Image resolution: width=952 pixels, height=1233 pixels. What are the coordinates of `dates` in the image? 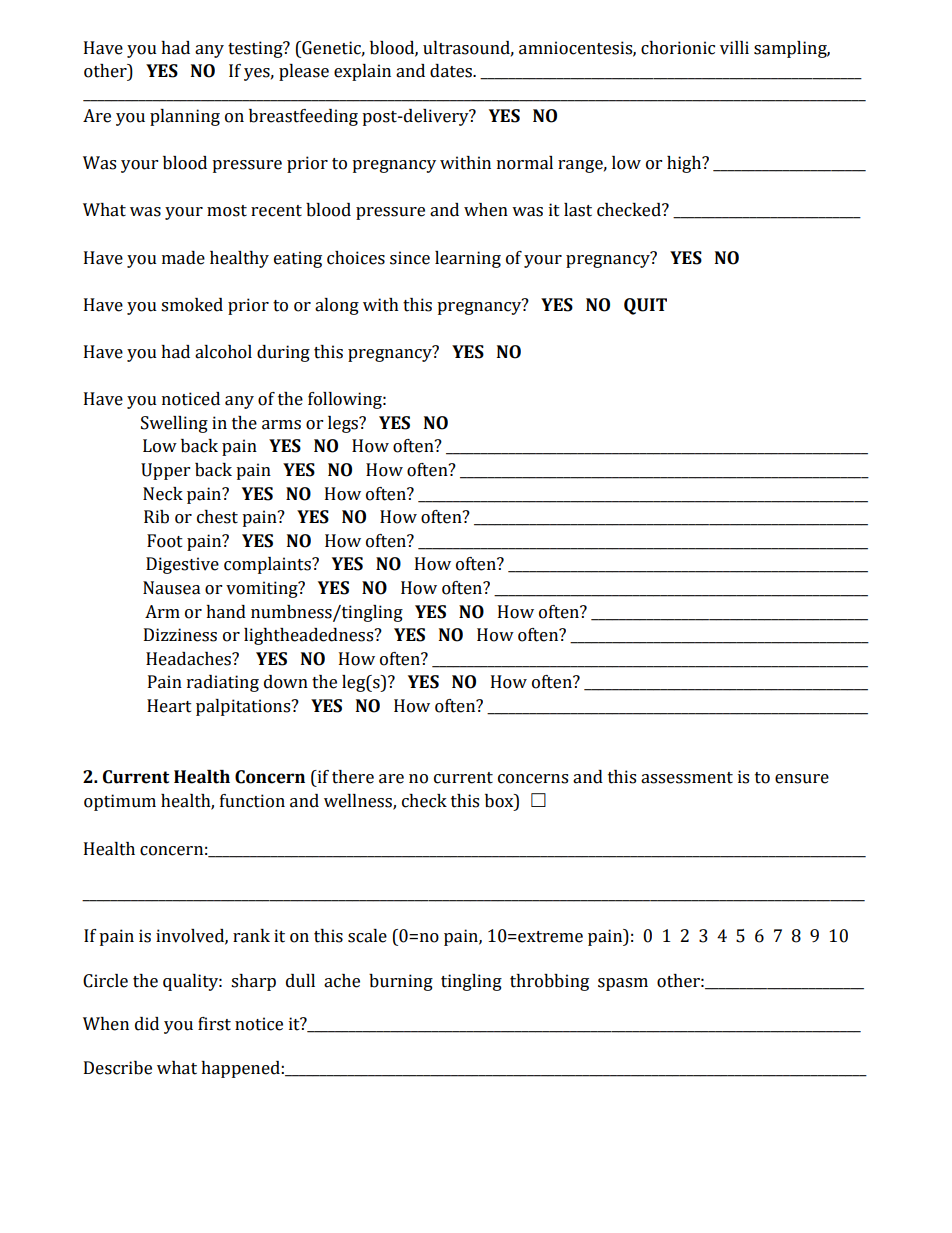 It's located at (452, 71).
